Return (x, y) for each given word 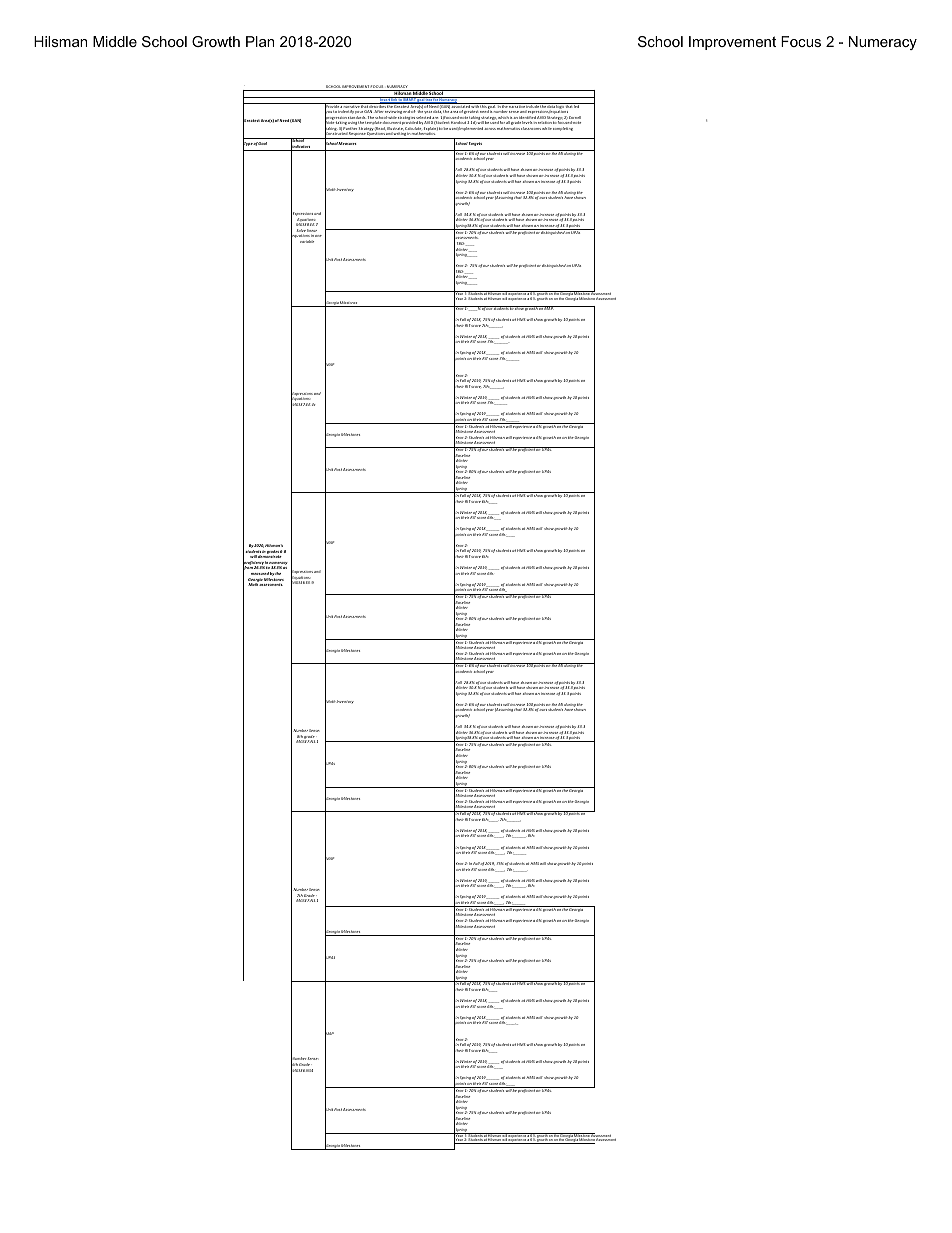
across (490, 129)
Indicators (301, 147)
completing (563, 129)
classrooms (531, 128)
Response (357, 135)
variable (307, 241)
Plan (260, 41)
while (547, 128)
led (577, 105)
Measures (347, 143)
